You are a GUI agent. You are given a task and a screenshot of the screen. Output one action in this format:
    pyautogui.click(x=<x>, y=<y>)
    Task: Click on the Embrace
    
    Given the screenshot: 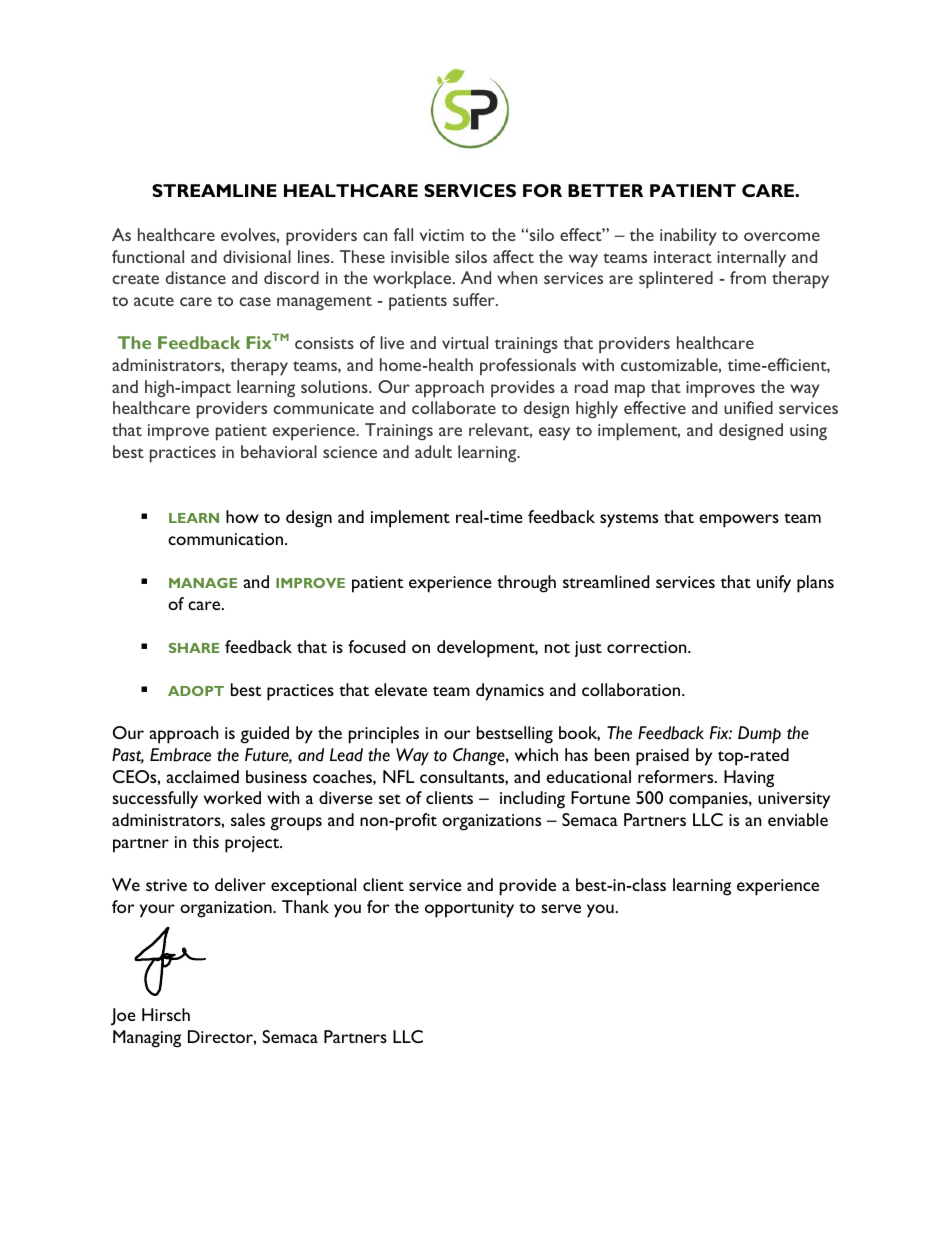 What is the action you would take?
    pyautogui.click(x=180, y=755)
